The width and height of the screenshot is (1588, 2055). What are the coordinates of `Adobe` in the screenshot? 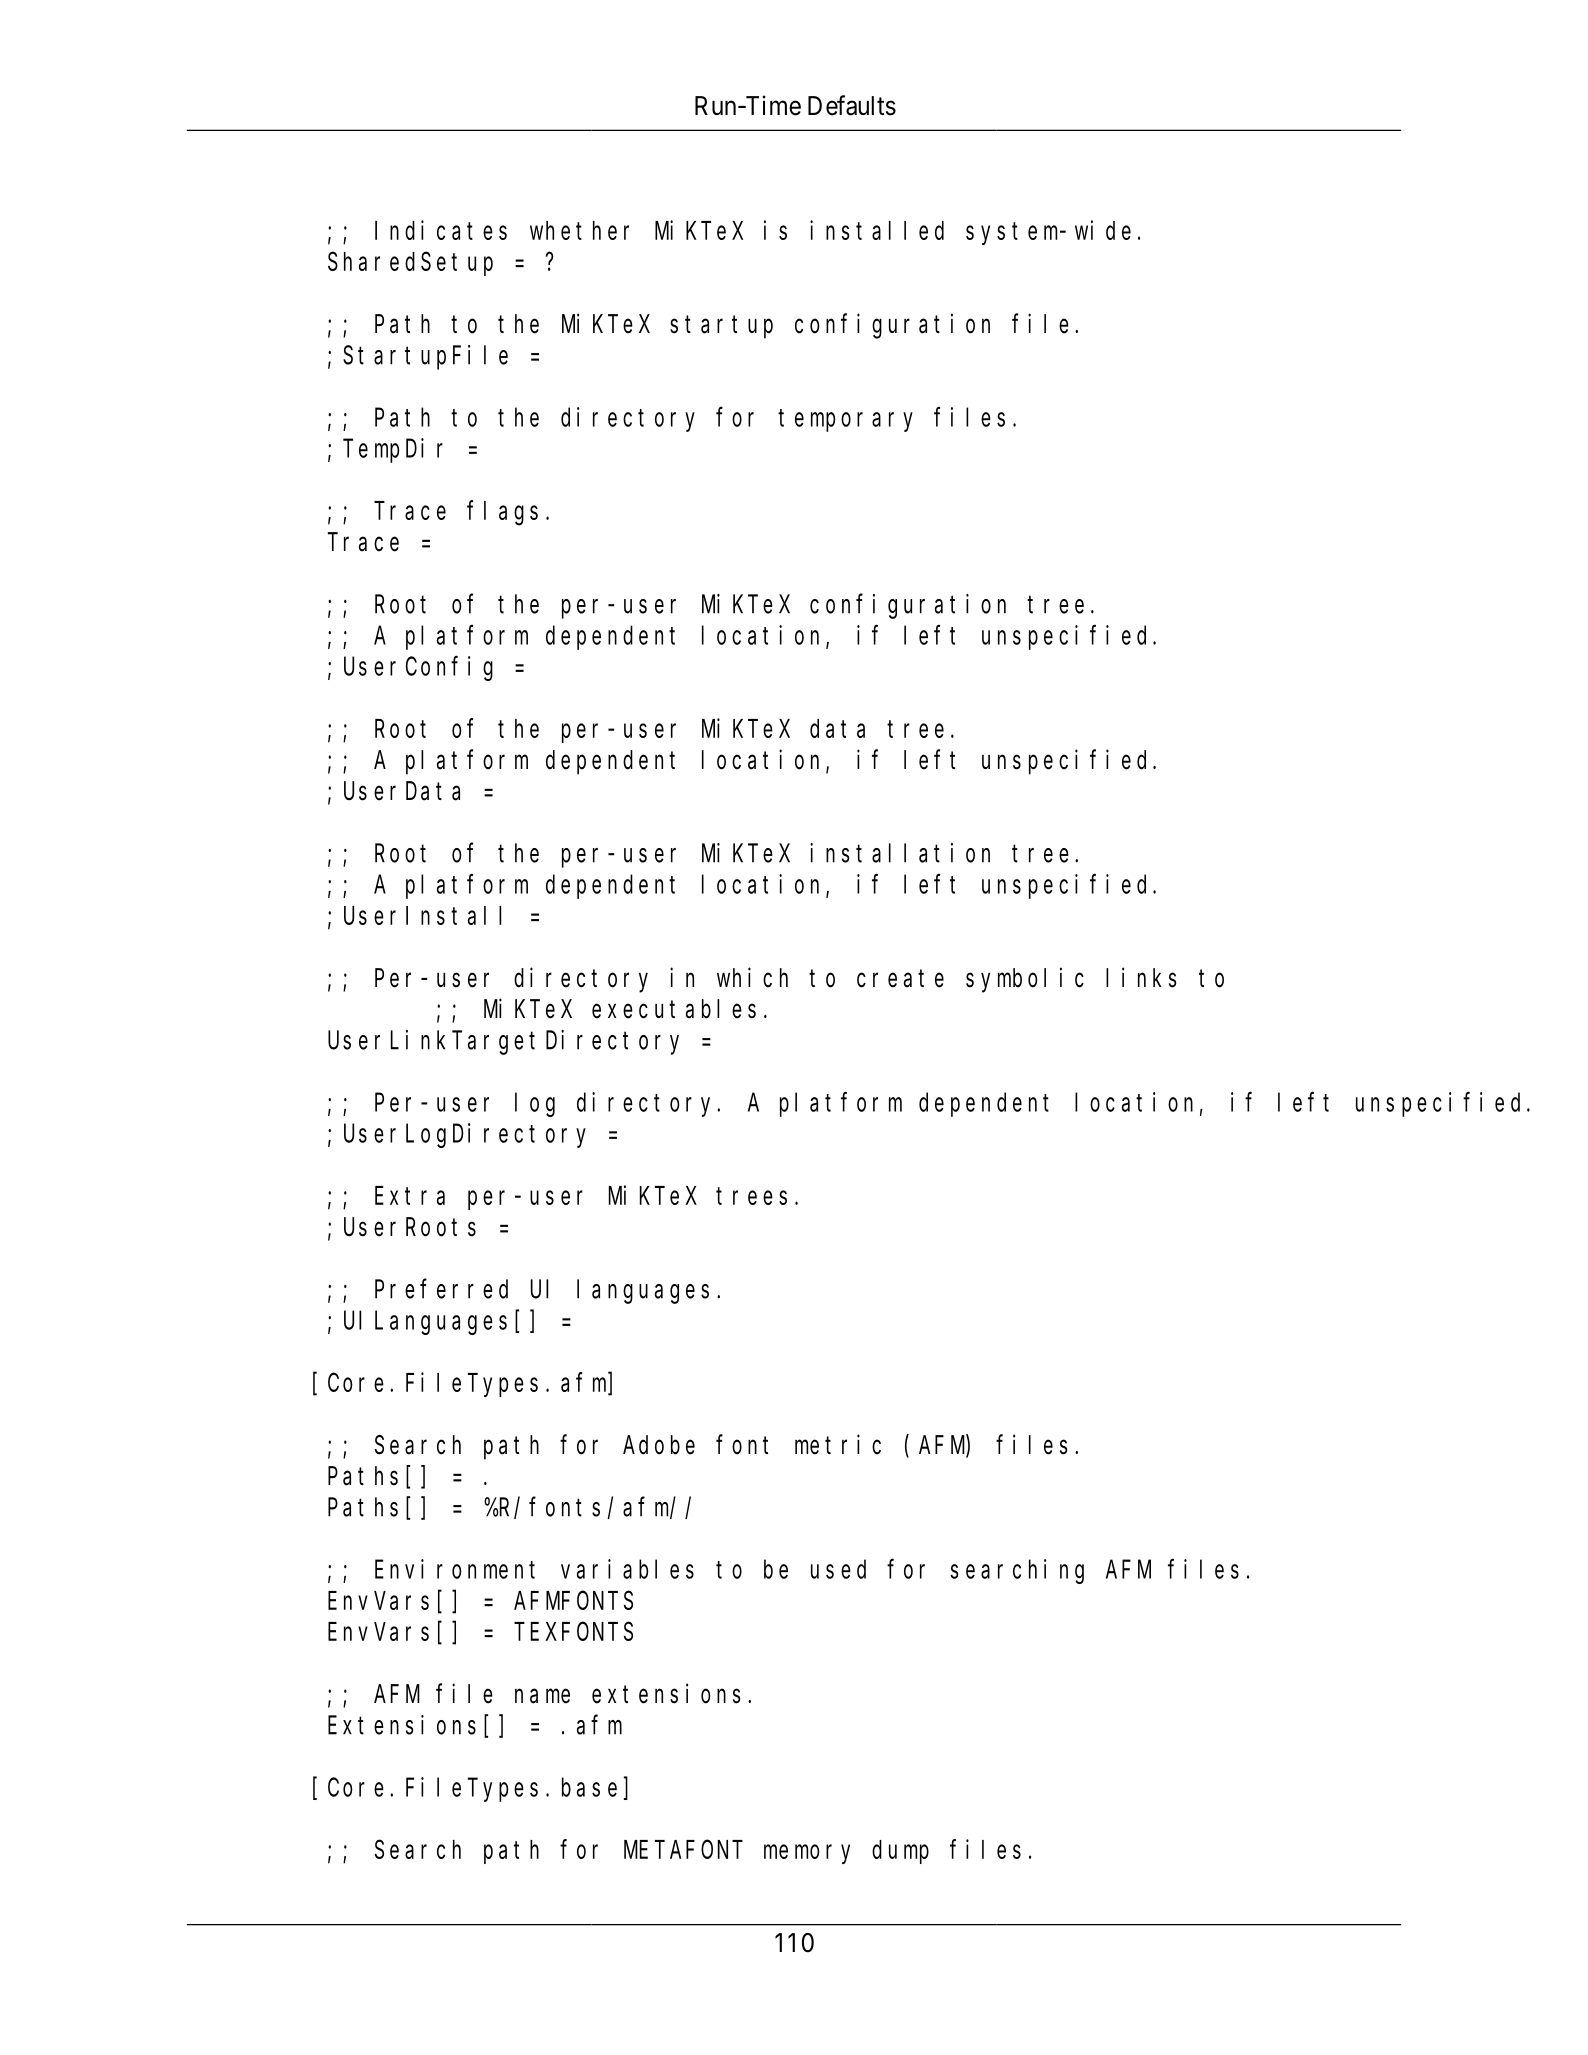 It's located at (659, 1445).
